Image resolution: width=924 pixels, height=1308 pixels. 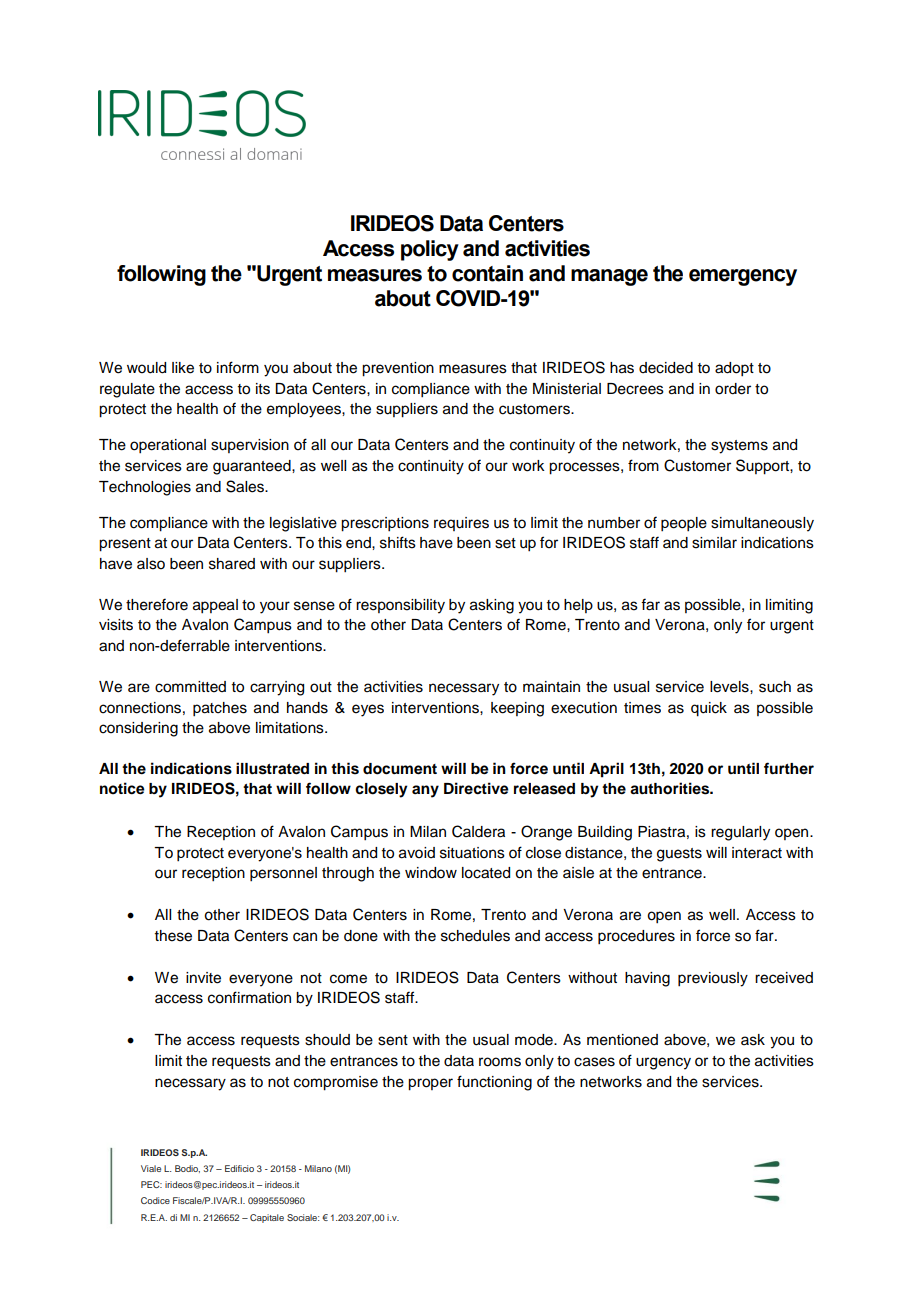 What do you see at coordinates (743, 277) in the document?
I see `emergency` at bounding box center [743, 277].
